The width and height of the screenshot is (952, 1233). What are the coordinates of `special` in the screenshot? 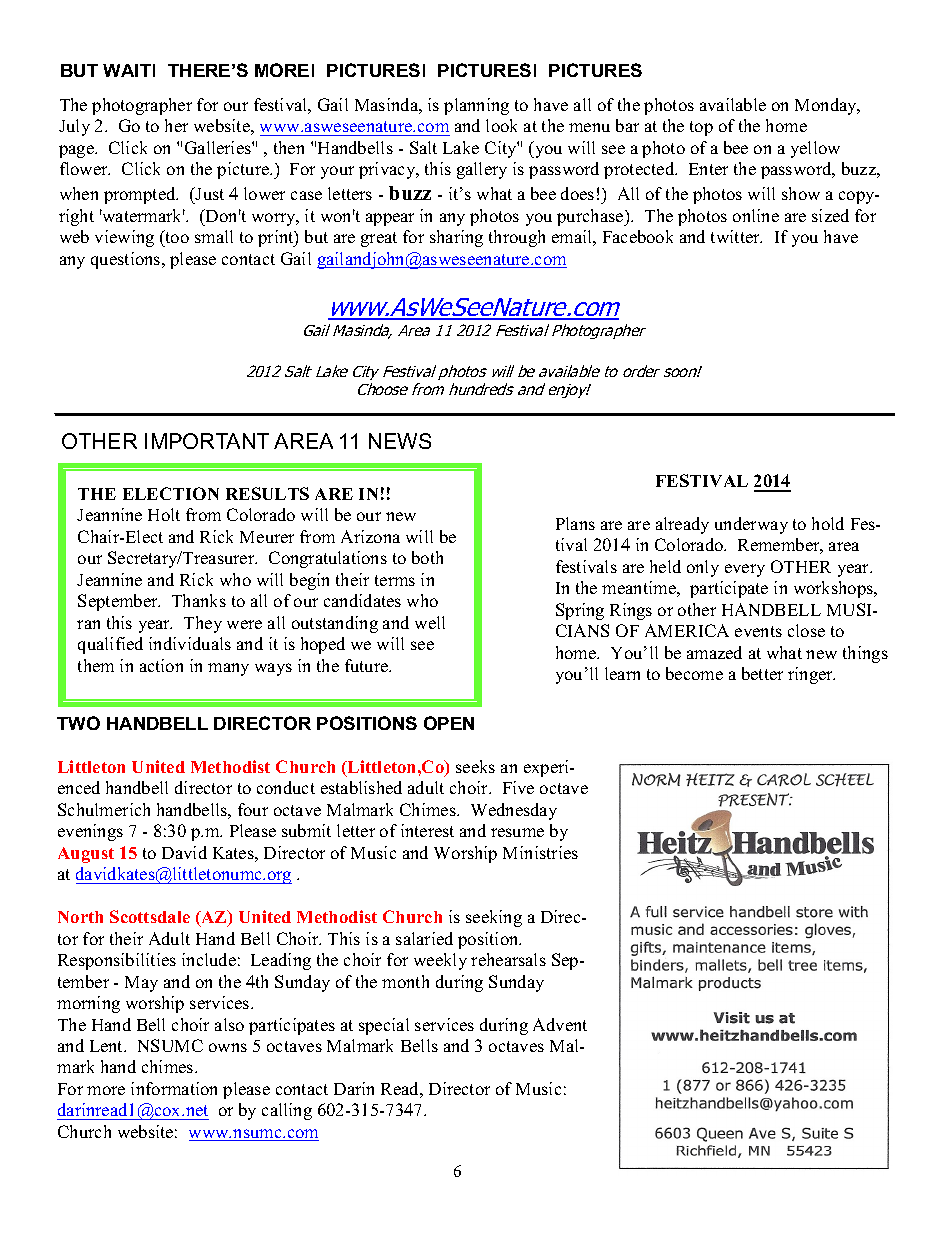 It's located at (384, 1026).
